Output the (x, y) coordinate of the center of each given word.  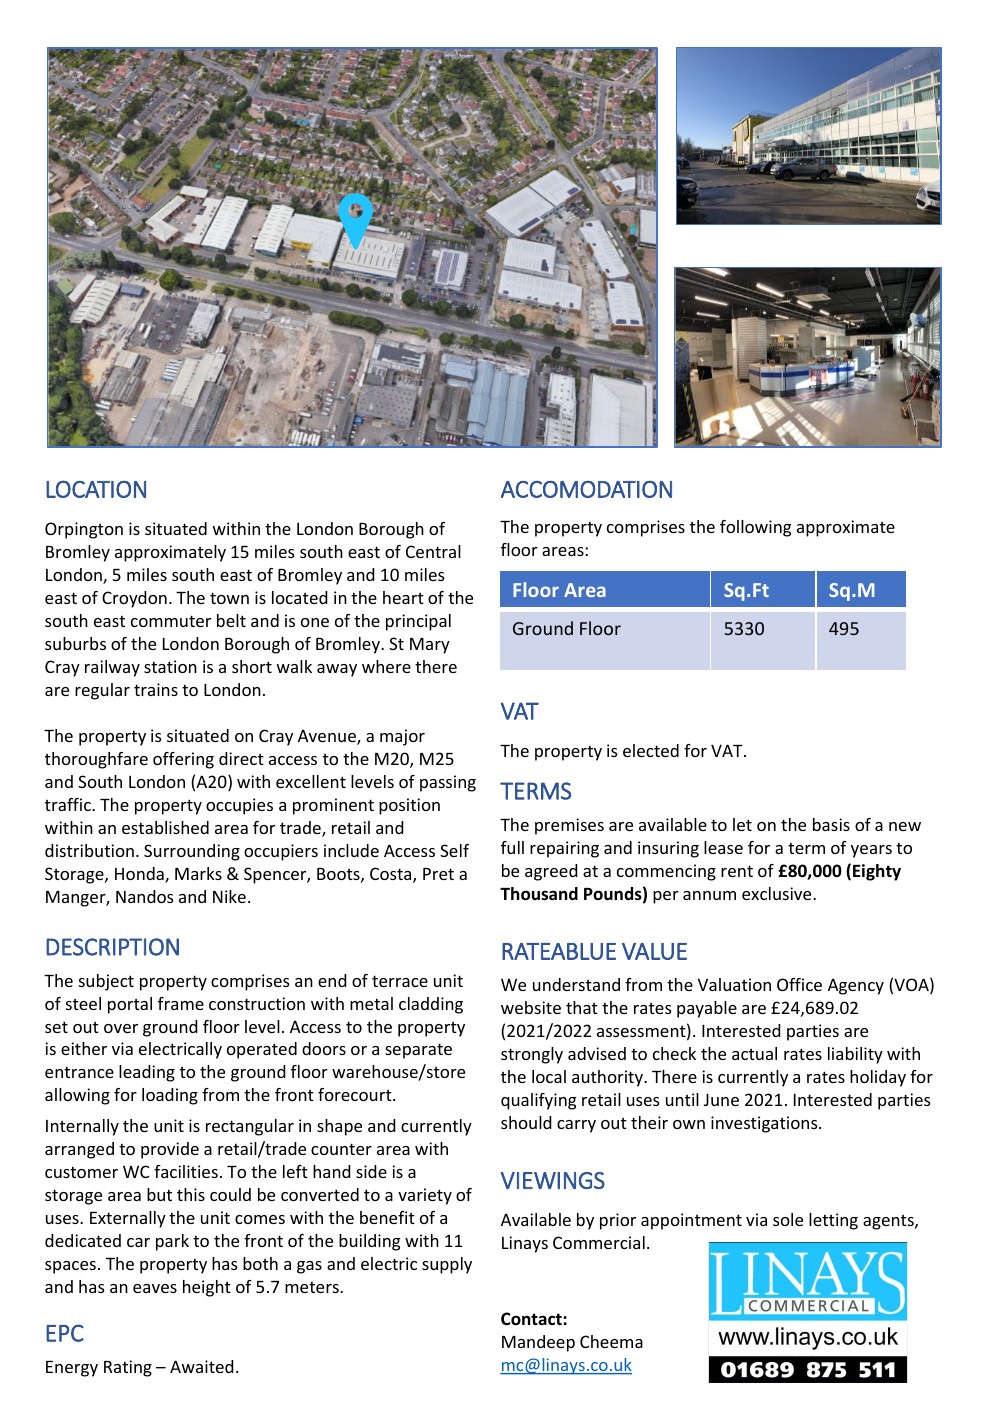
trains (156, 689)
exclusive (778, 893)
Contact (532, 1319)
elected (651, 750)
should (526, 1122)
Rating (128, 1368)
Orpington (84, 530)
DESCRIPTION (112, 947)
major (402, 737)
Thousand (539, 894)
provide (170, 1150)
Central (433, 551)
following (755, 528)
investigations (765, 1124)
